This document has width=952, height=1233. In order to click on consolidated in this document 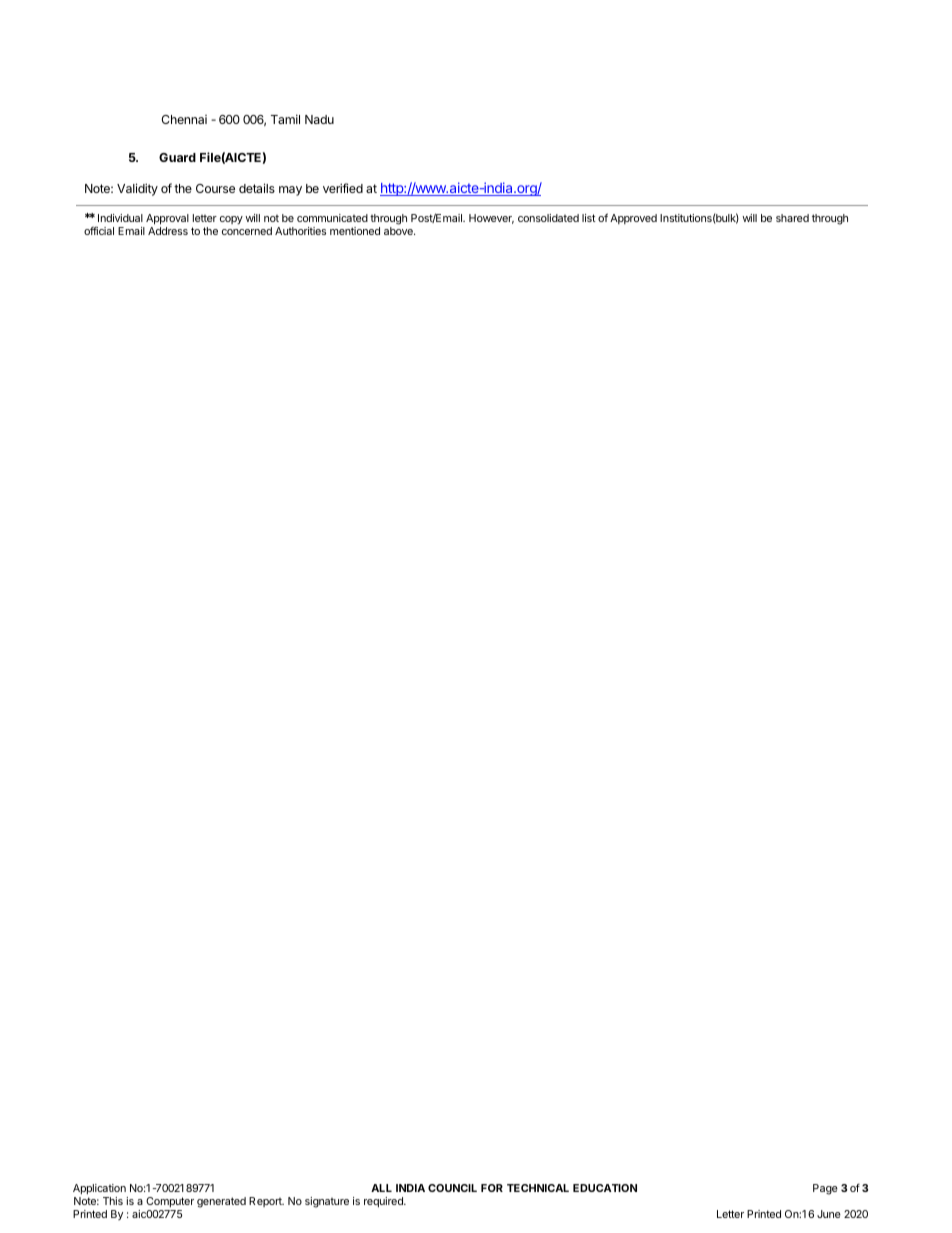, I will do `click(548, 218)`.
